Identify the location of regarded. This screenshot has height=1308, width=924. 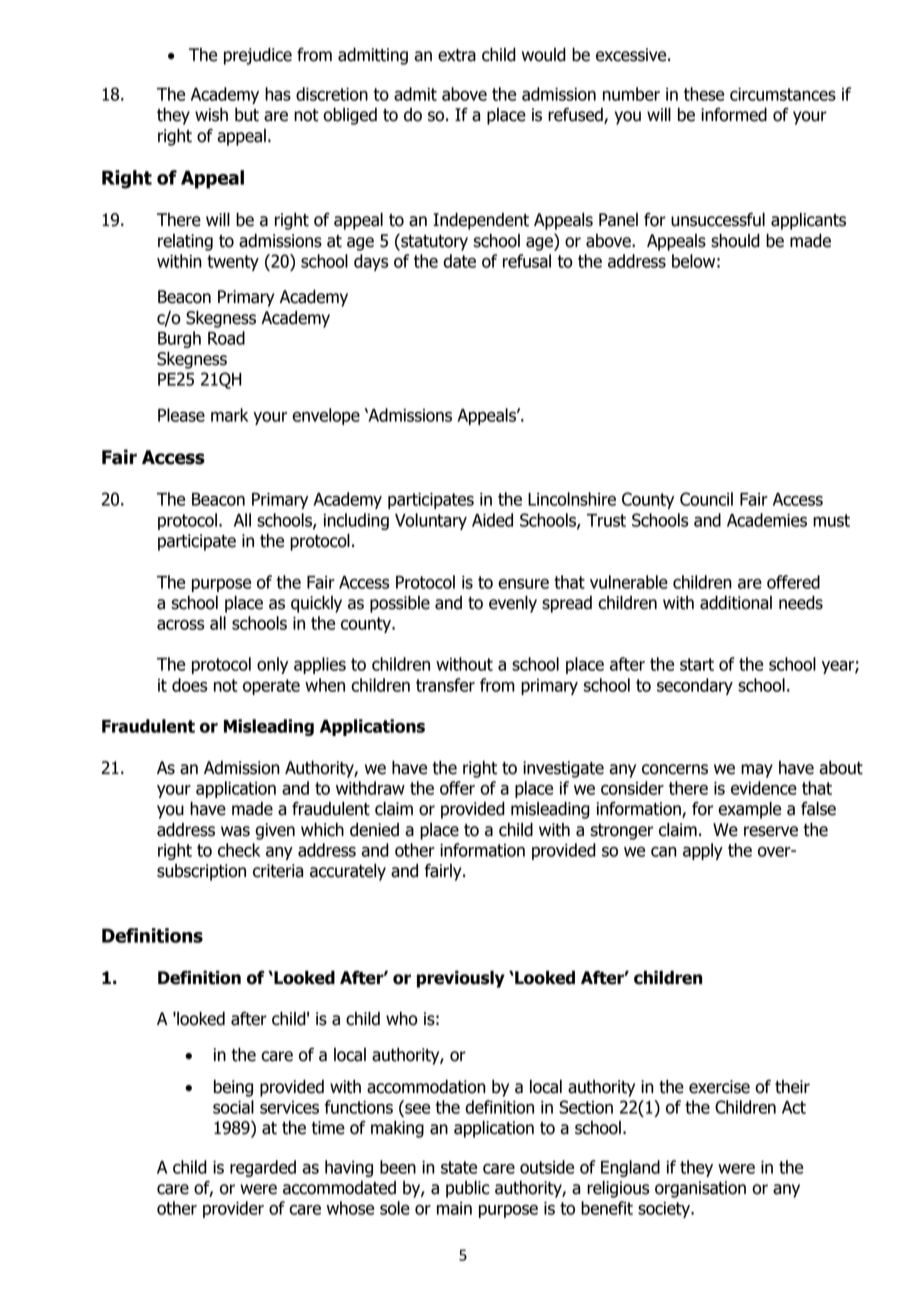
(263, 1168).
